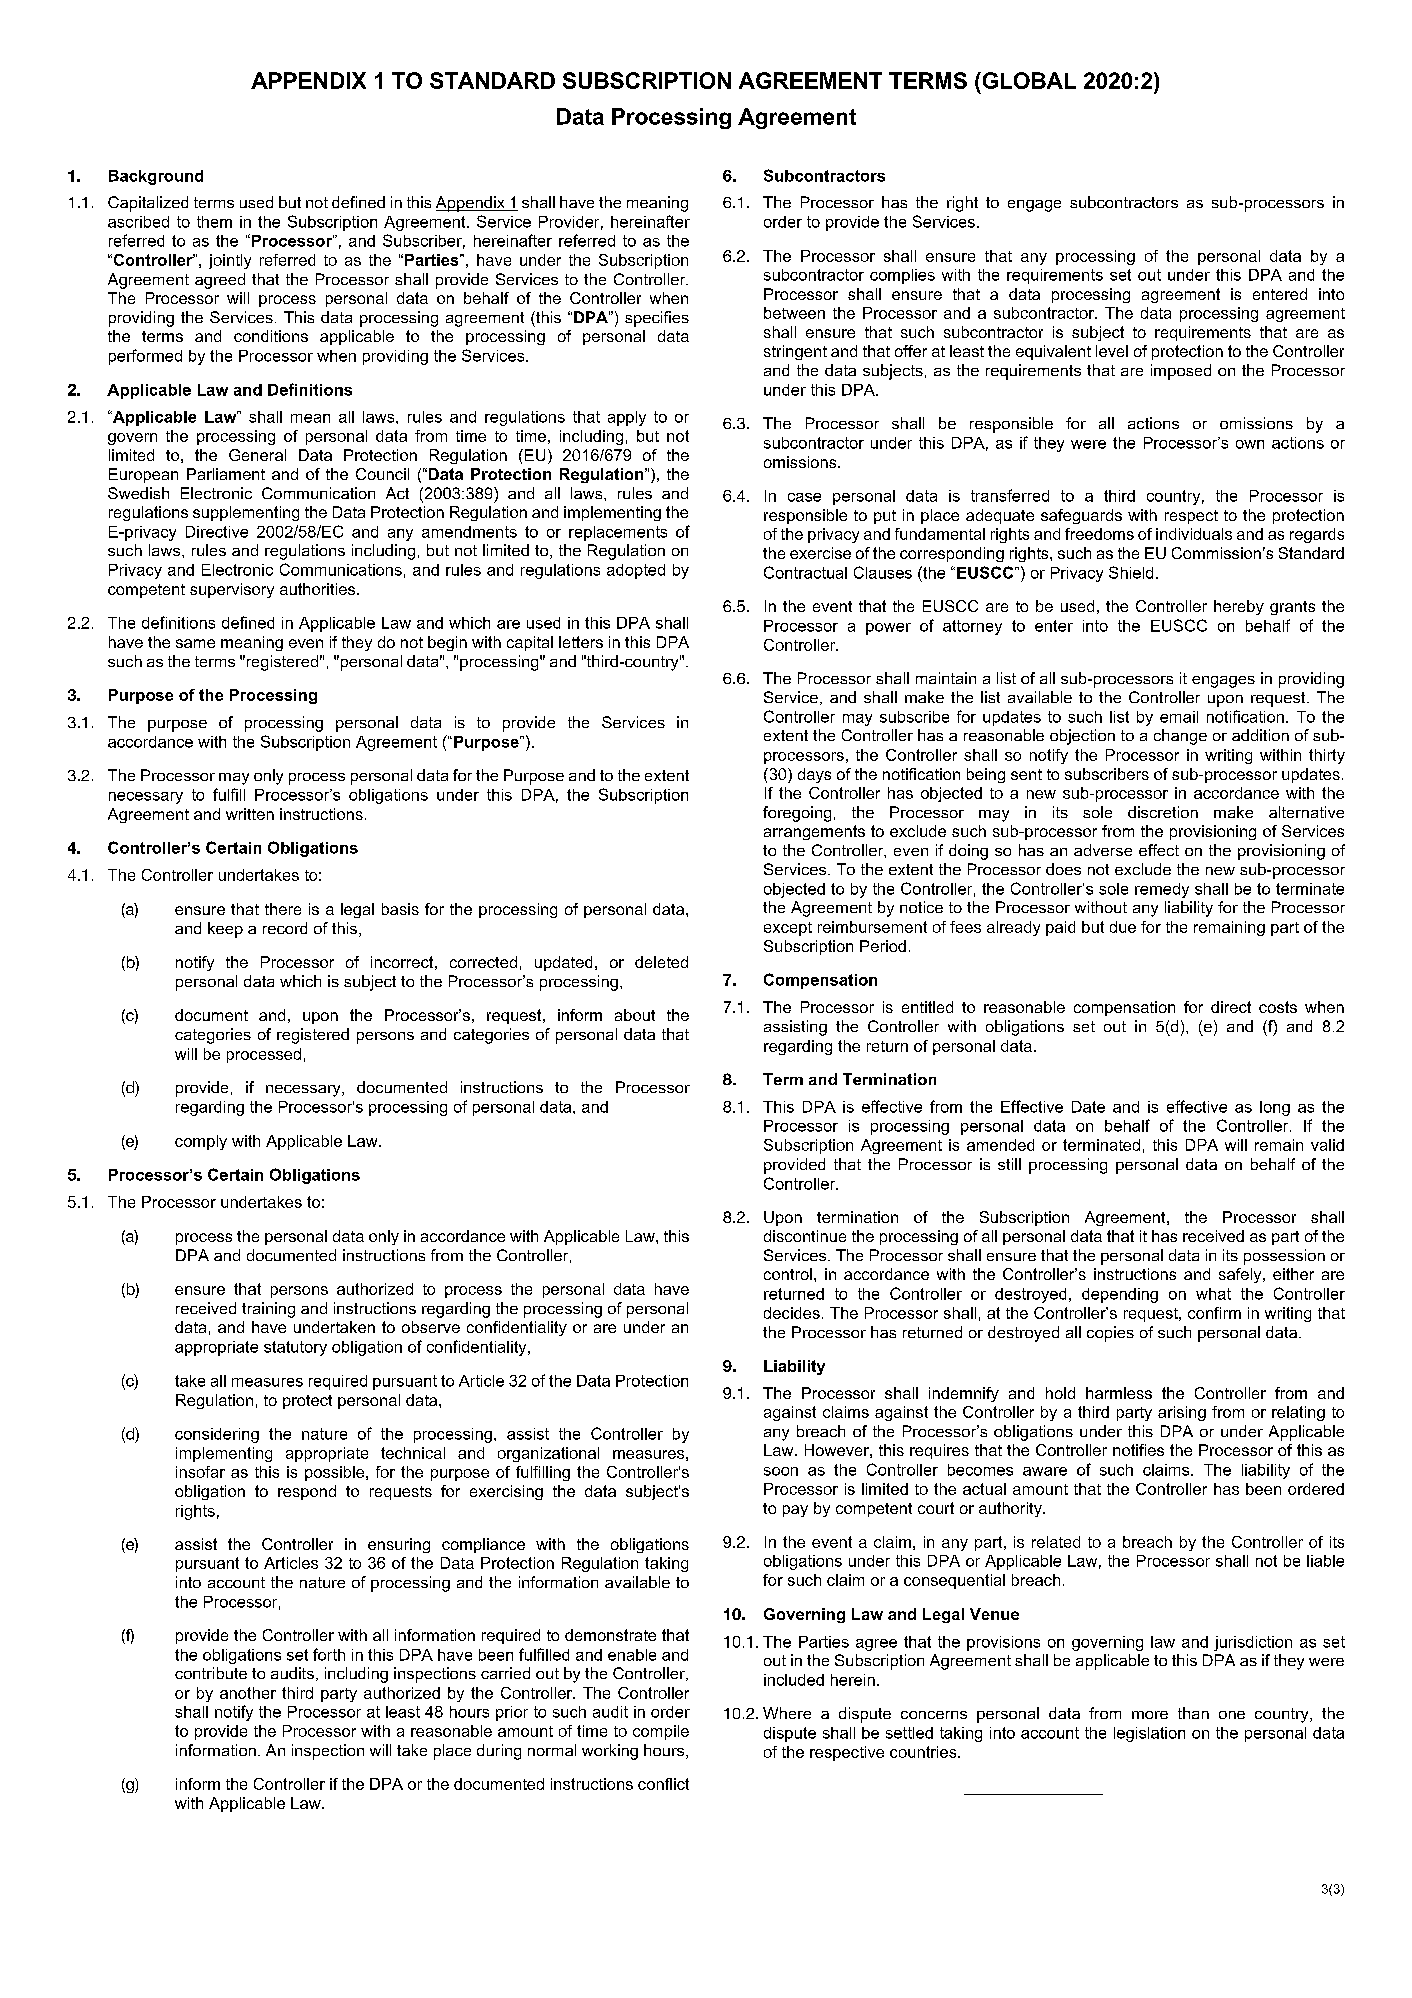  Describe the element at coordinates (1193, 1713) in the screenshot. I see `than` at that location.
